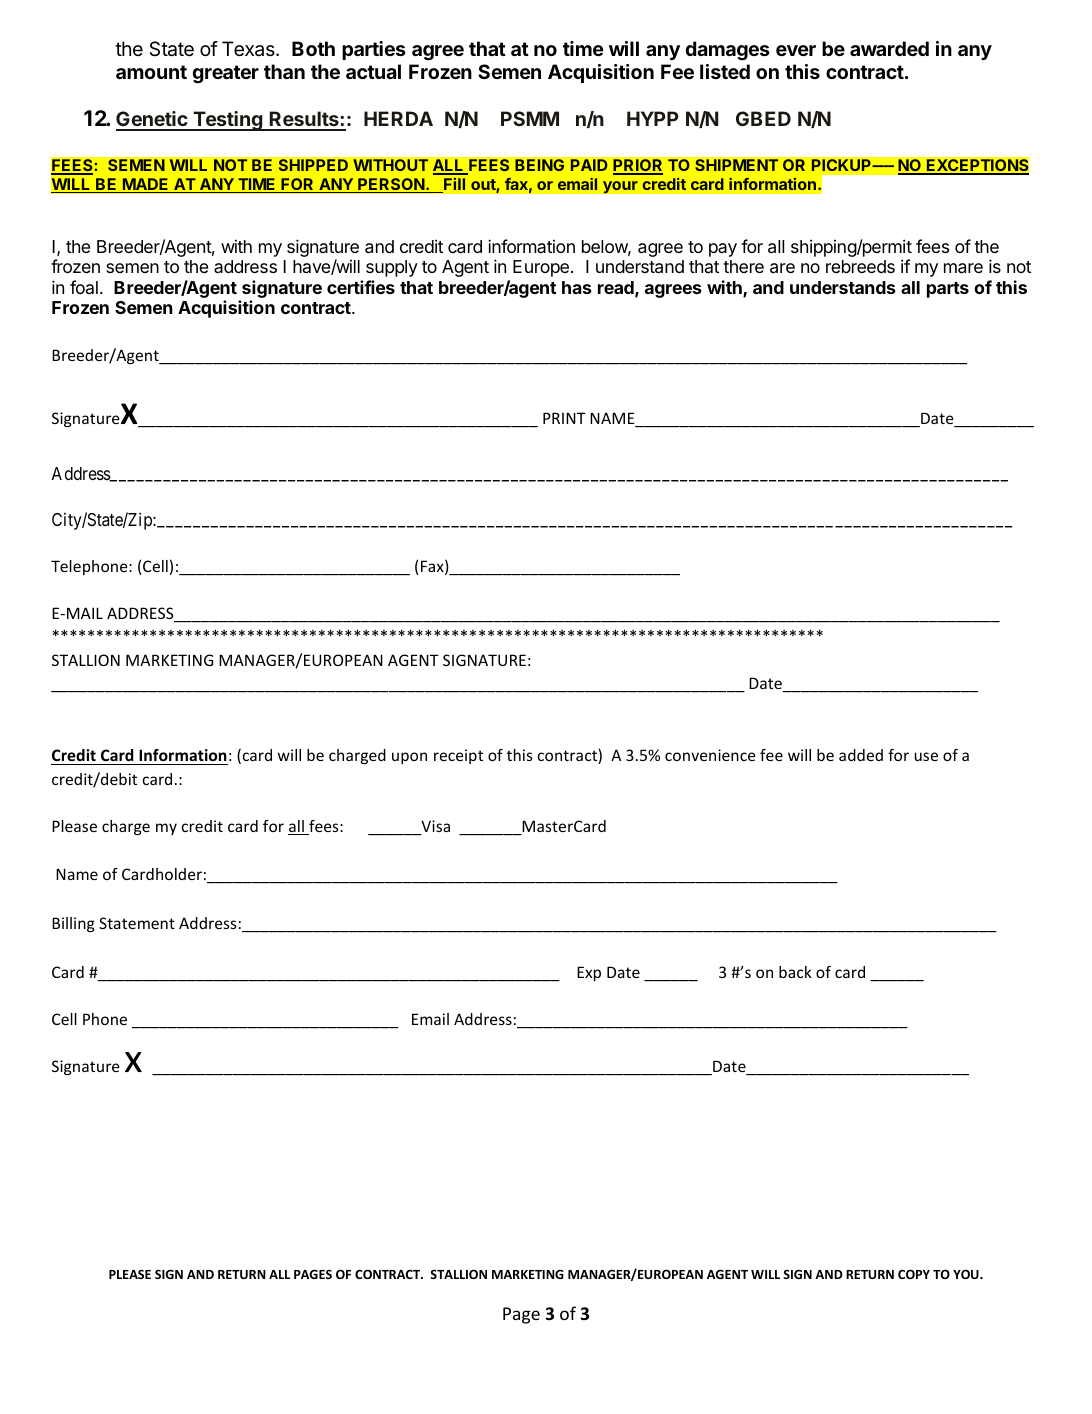 This screenshot has width=1092, height=1414. Describe the element at coordinates (151, 72) in the screenshot. I see `amount` at that location.
